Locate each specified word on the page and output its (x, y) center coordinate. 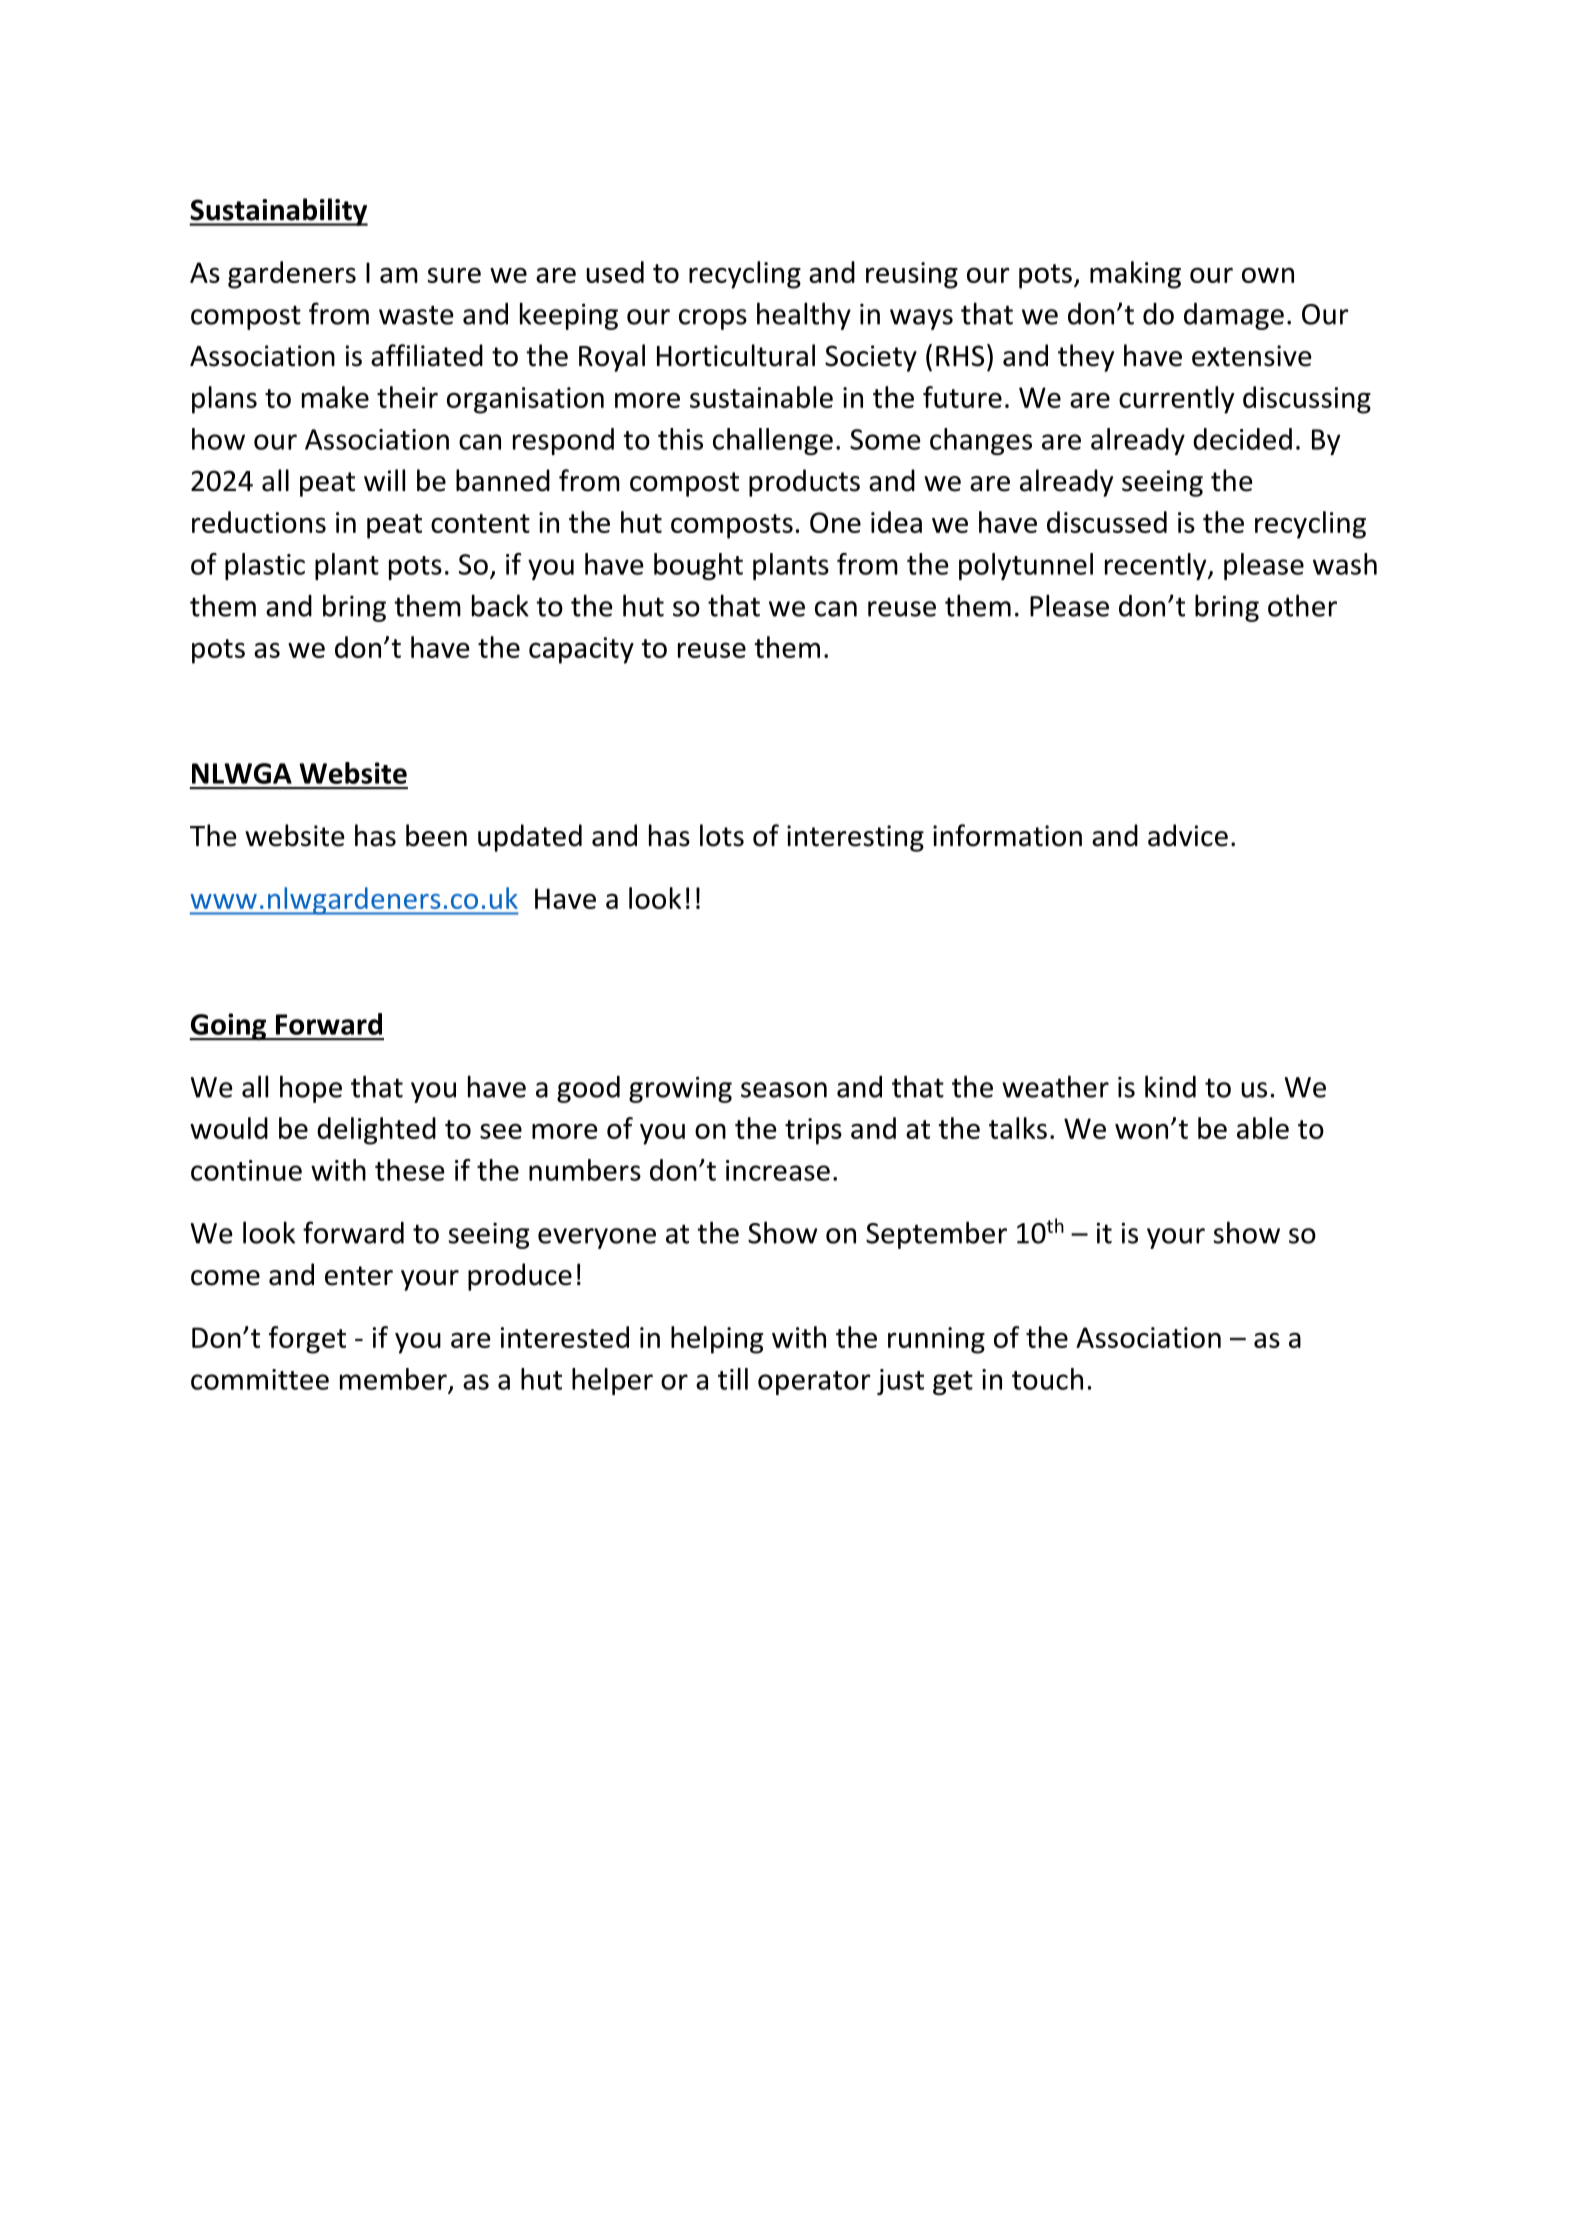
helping (717, 1340)
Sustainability (278, 212)
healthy (804, 316)
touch (1047, 1379)
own (1268, 275)
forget (307, 1340)
